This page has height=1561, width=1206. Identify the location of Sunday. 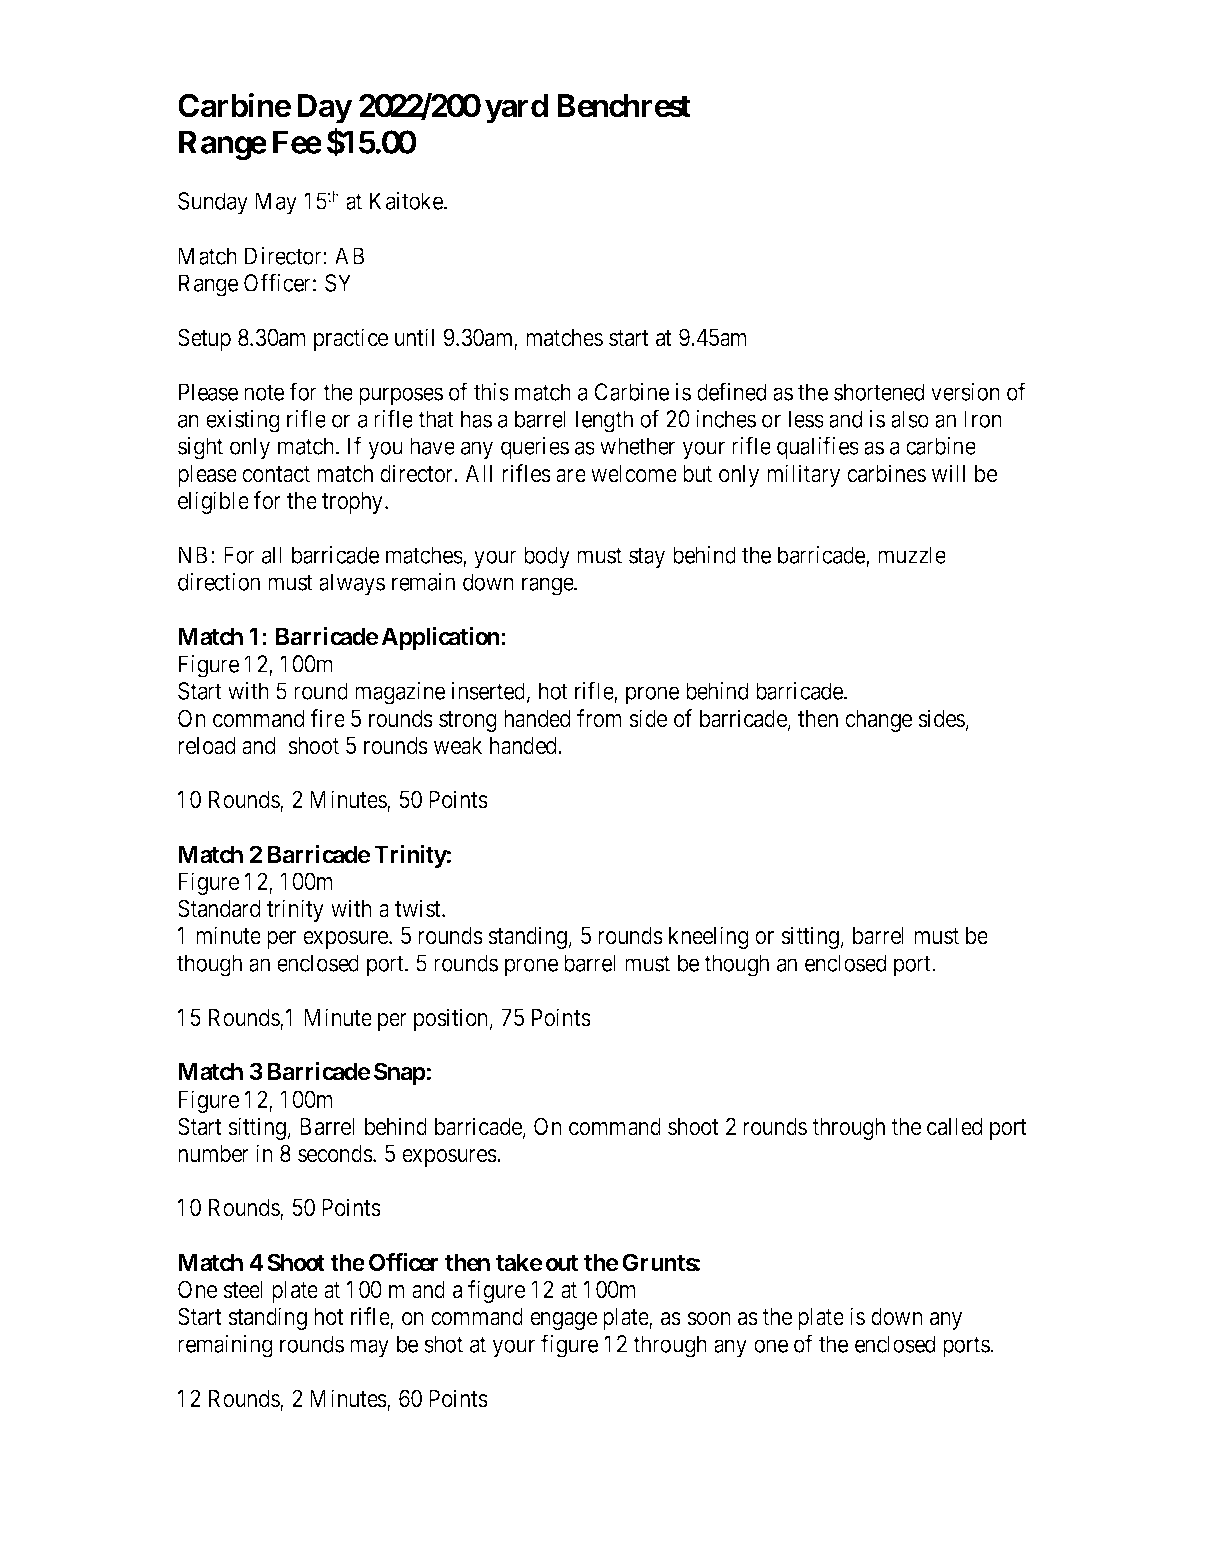
(213, 203).
